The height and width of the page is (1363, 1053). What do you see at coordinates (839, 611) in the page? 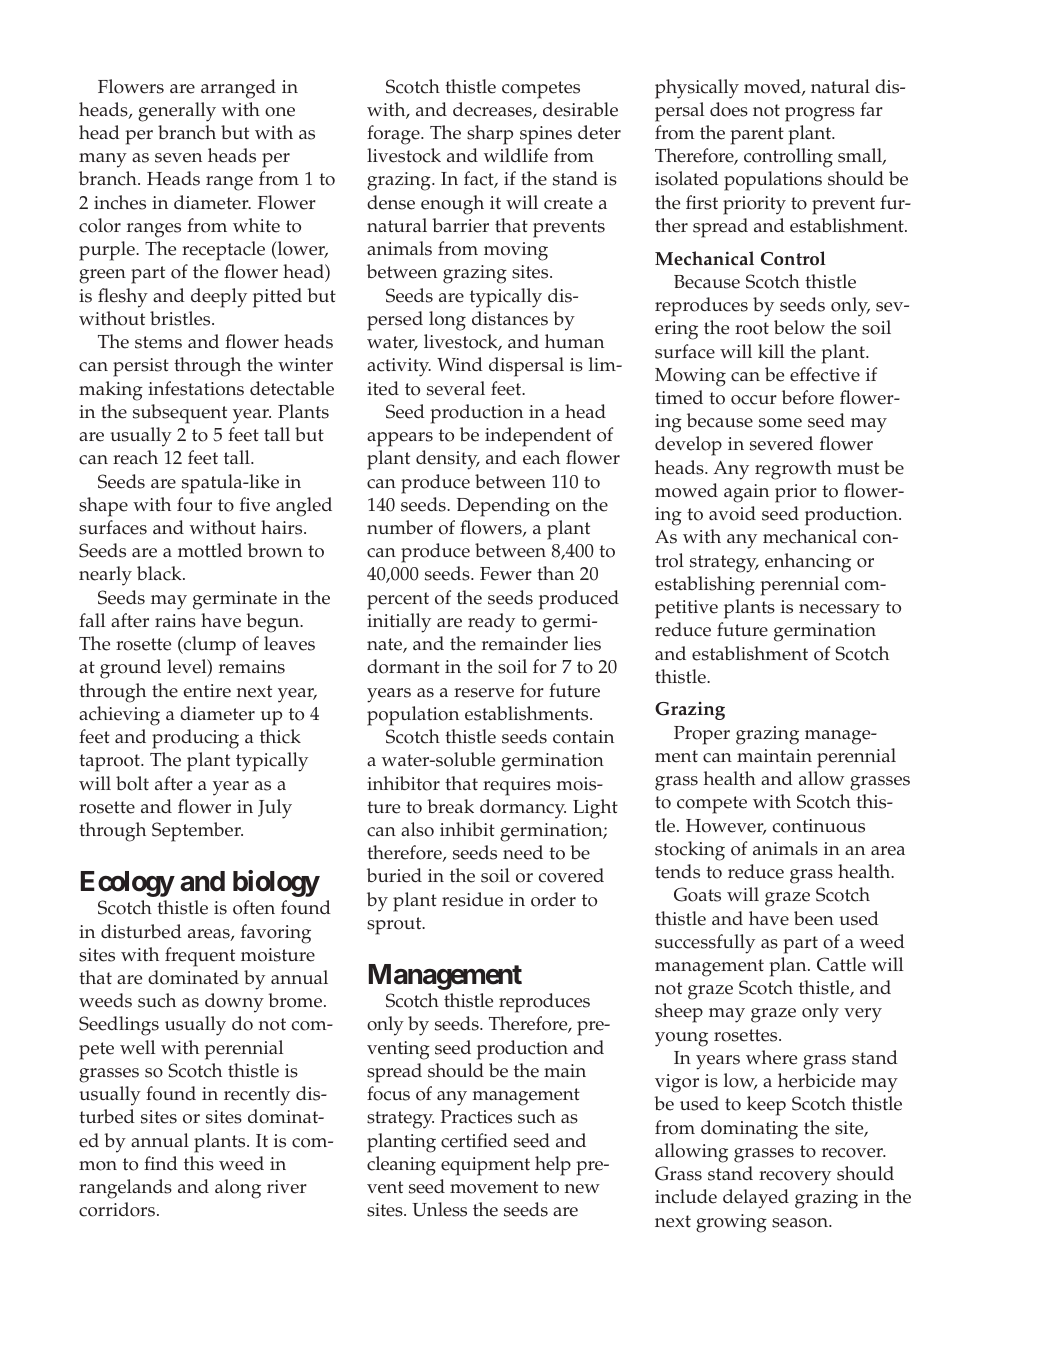
I see `necessary` at bounding box center [839, 611].
